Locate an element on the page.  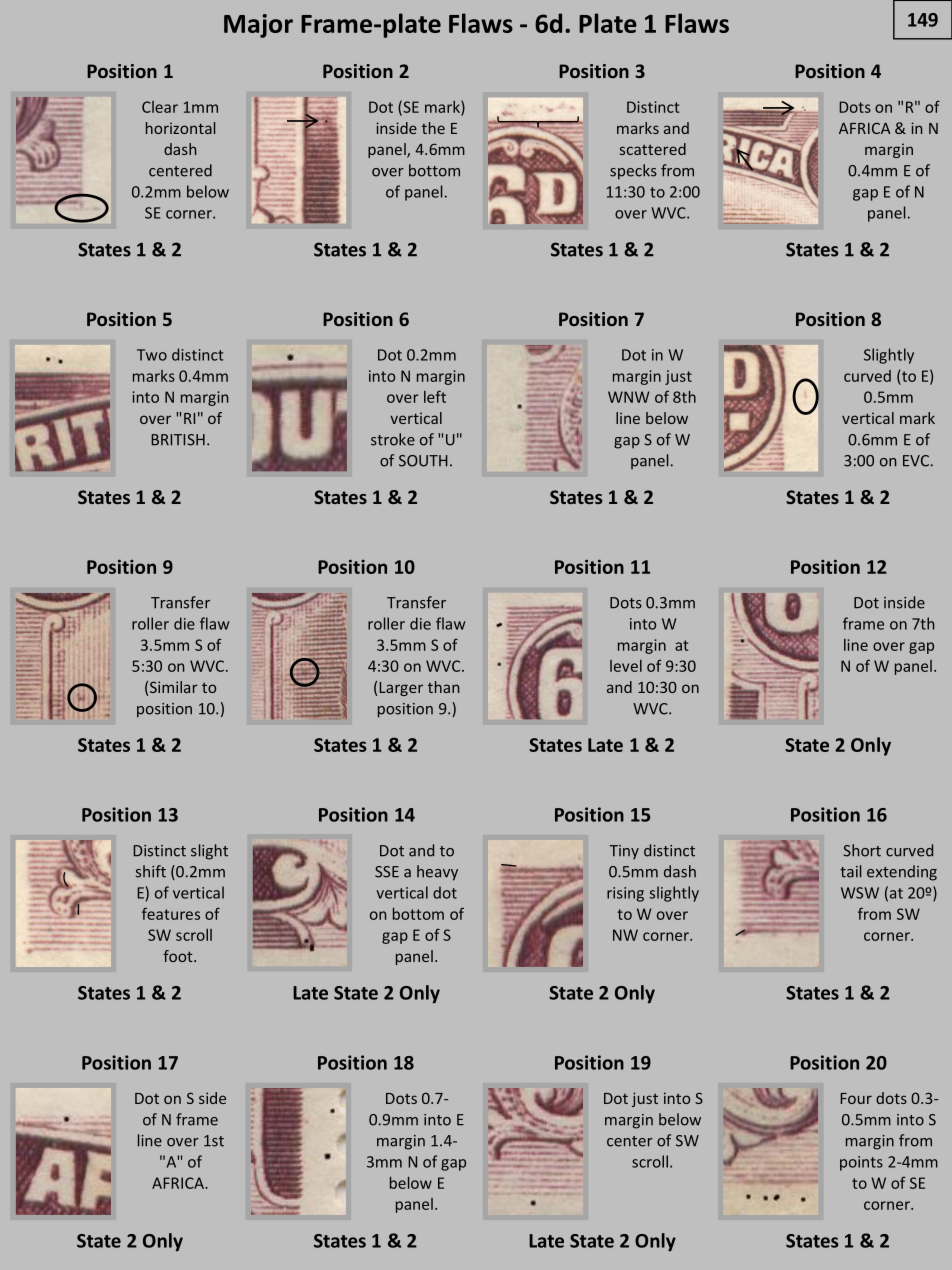
foot is located at coordinates (179, 956).
